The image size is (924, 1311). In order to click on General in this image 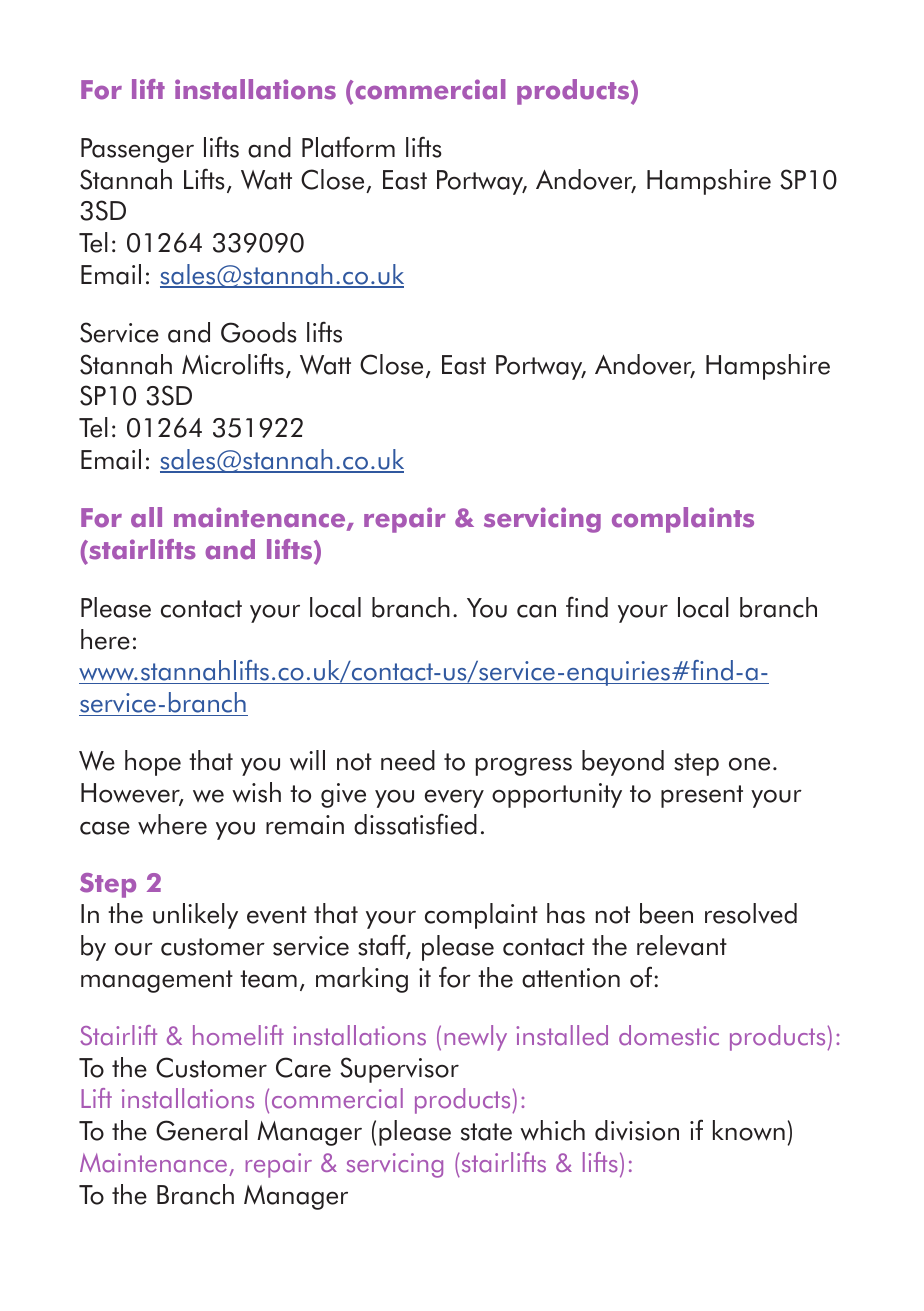, I will do `click(202, 1130)`.
